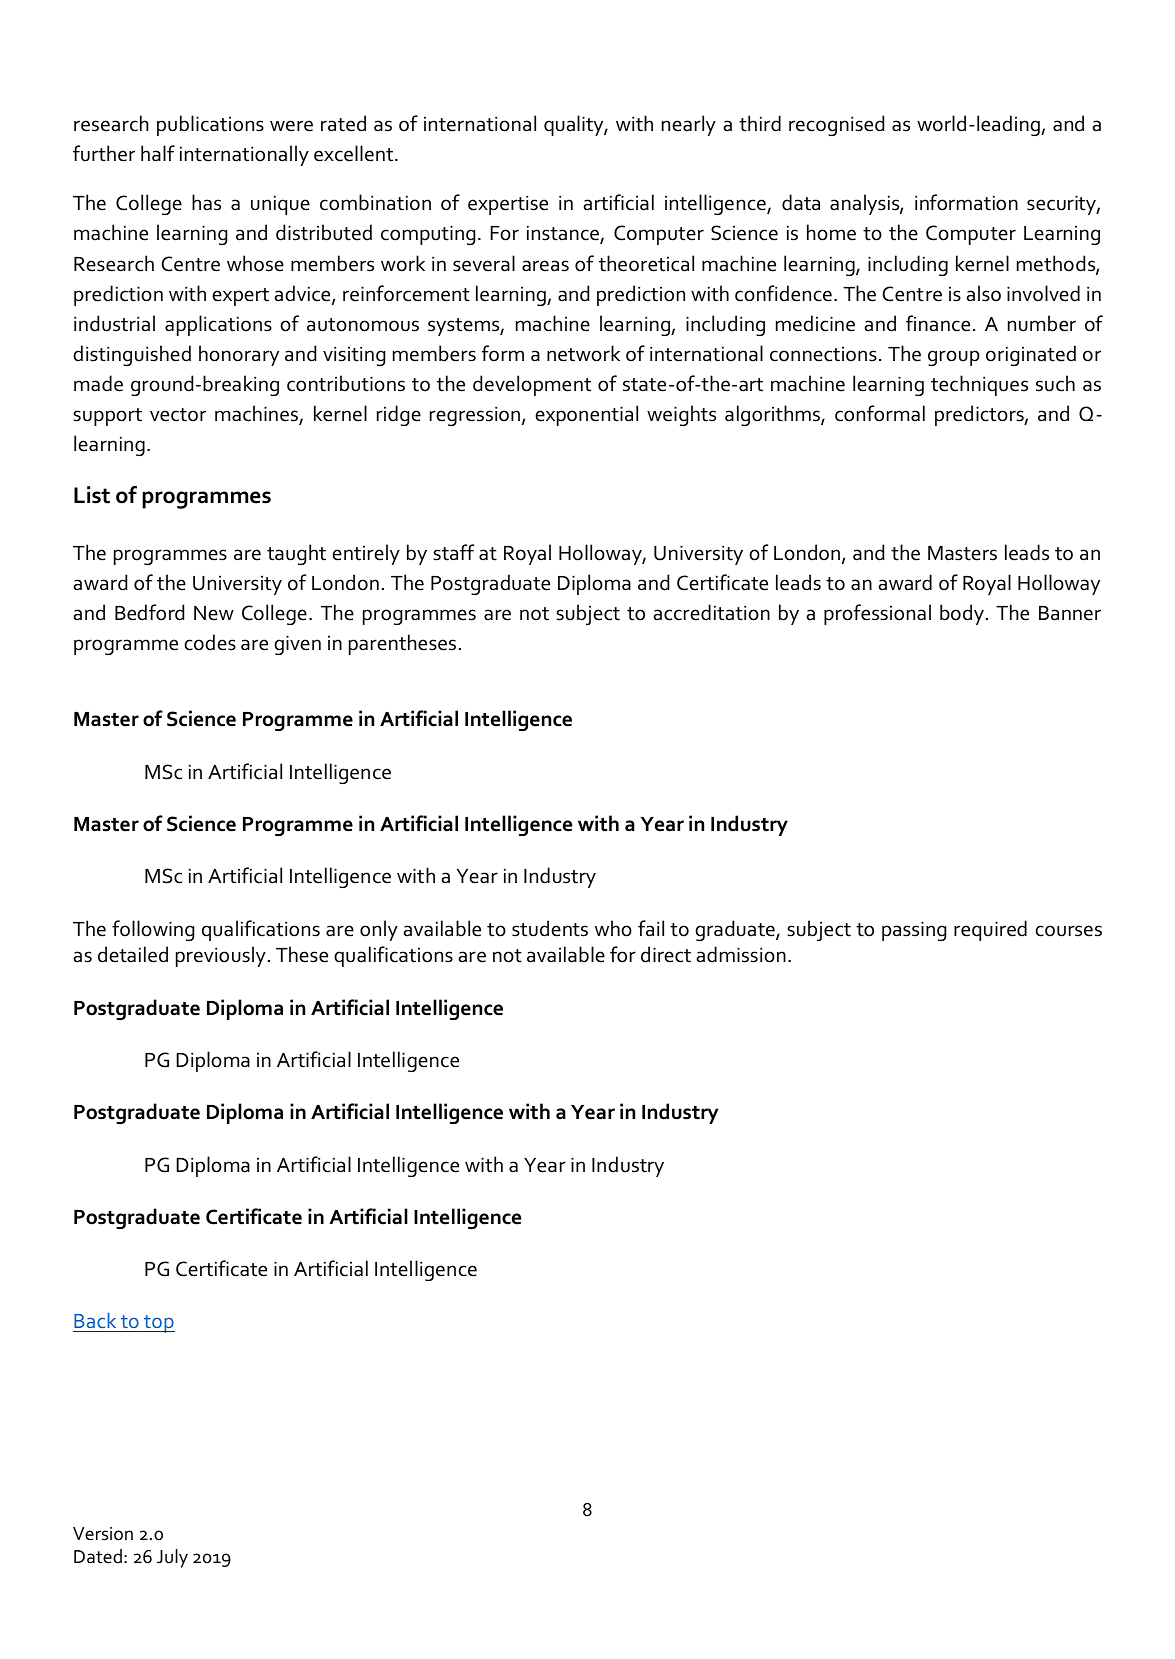  I want to click on admission, so click(741, 954).
